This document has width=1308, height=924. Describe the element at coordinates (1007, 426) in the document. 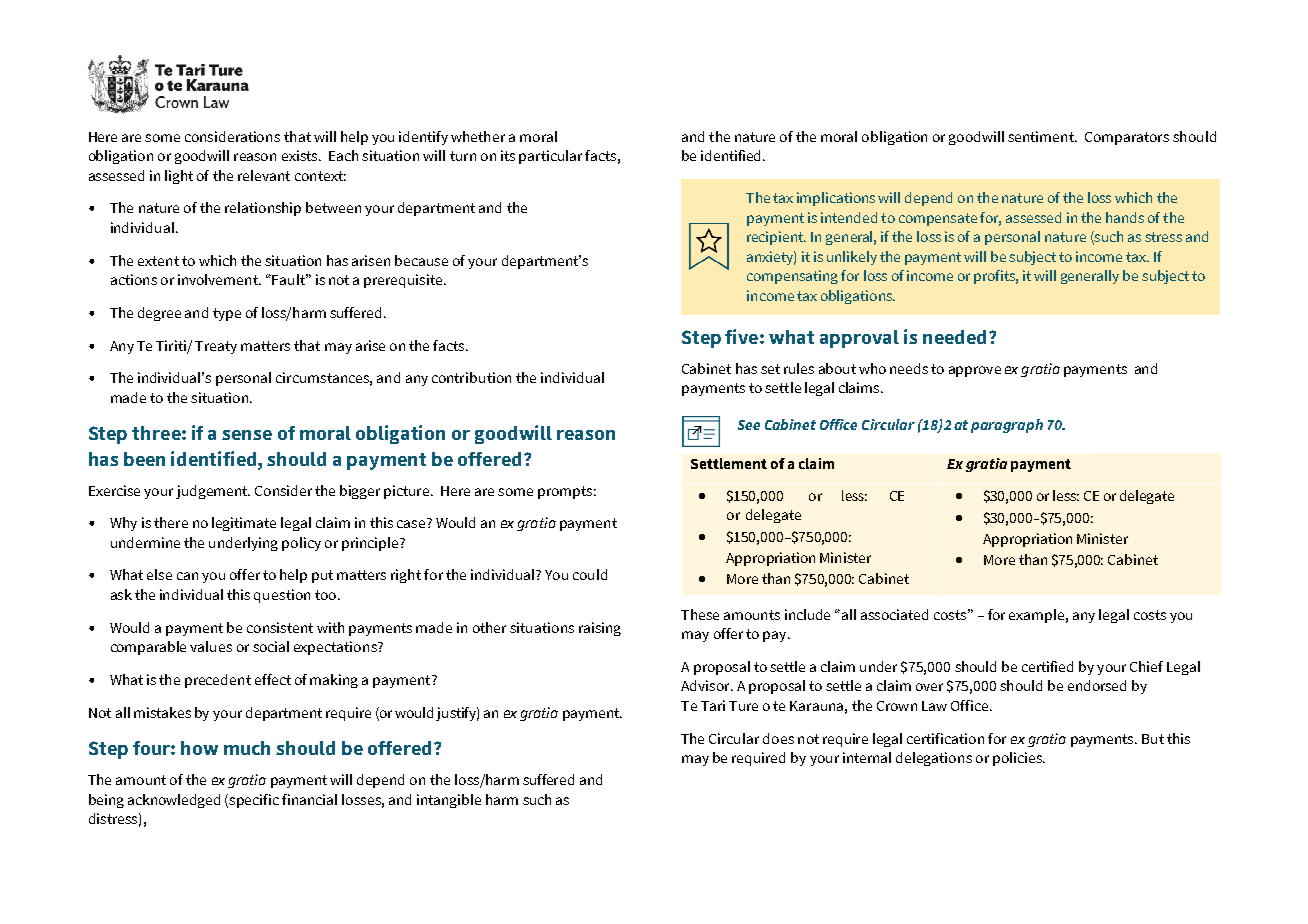

I see `paragraph` at that location.
